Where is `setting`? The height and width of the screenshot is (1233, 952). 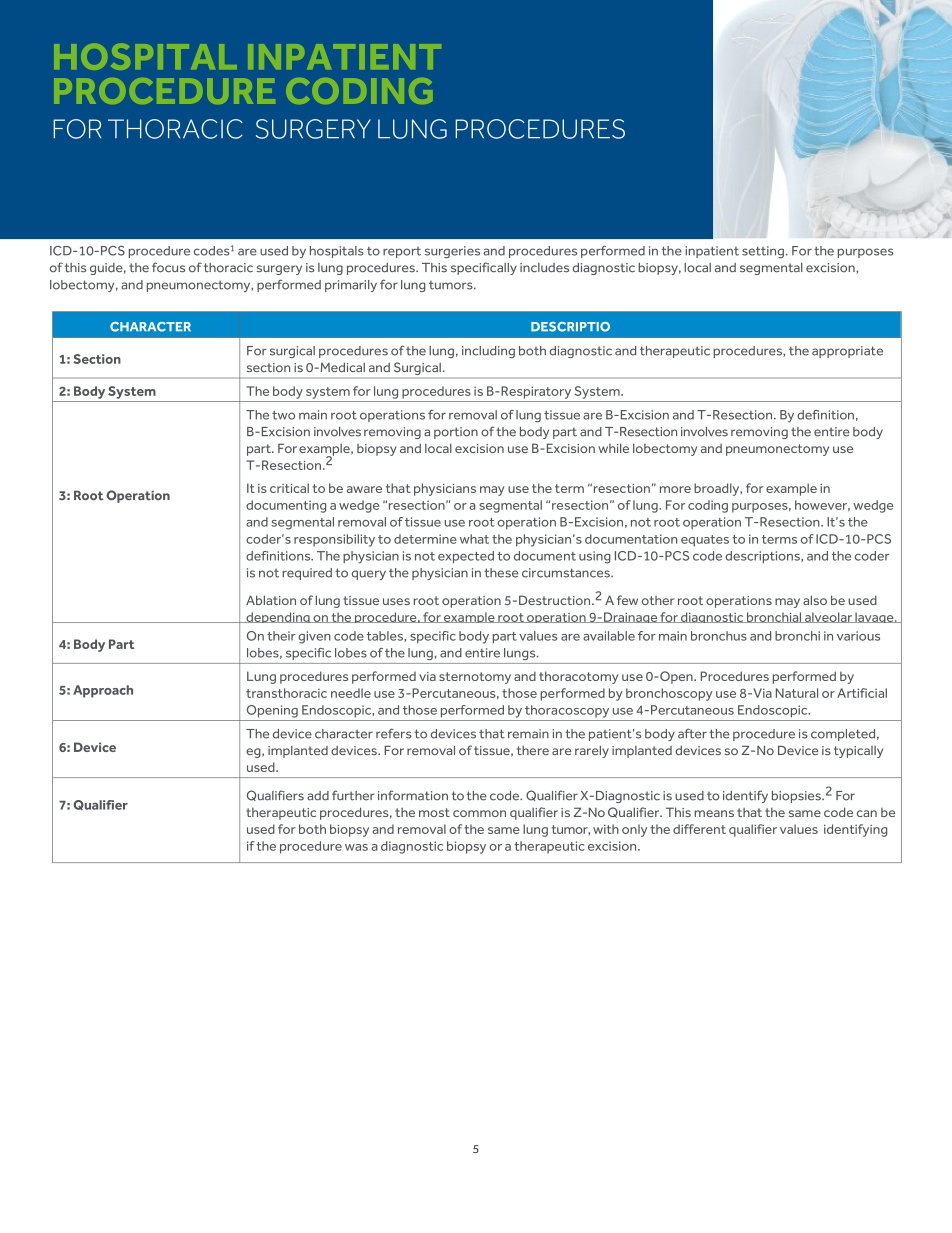 setting is located at coordinates (763, 252).
